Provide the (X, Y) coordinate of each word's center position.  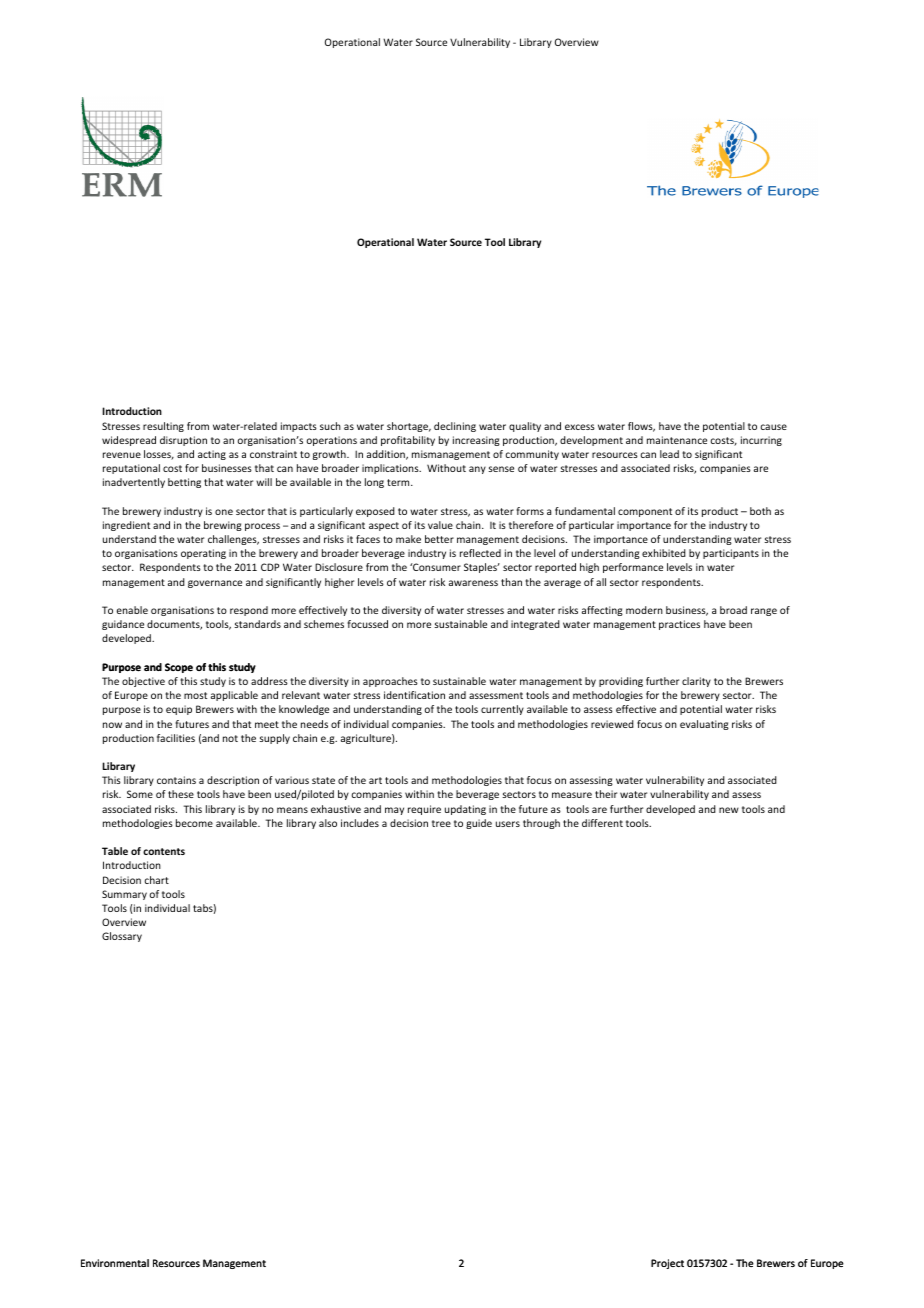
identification (414, 695)
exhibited (664, 553)
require (424, 810)
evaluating (704, 725)
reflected (480, 553)
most (195, 695)
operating (203, 554)
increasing (476, 441)
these (181, 794)
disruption (183, 441)
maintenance (677, 440)
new (729, 810)
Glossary (122, 937)
